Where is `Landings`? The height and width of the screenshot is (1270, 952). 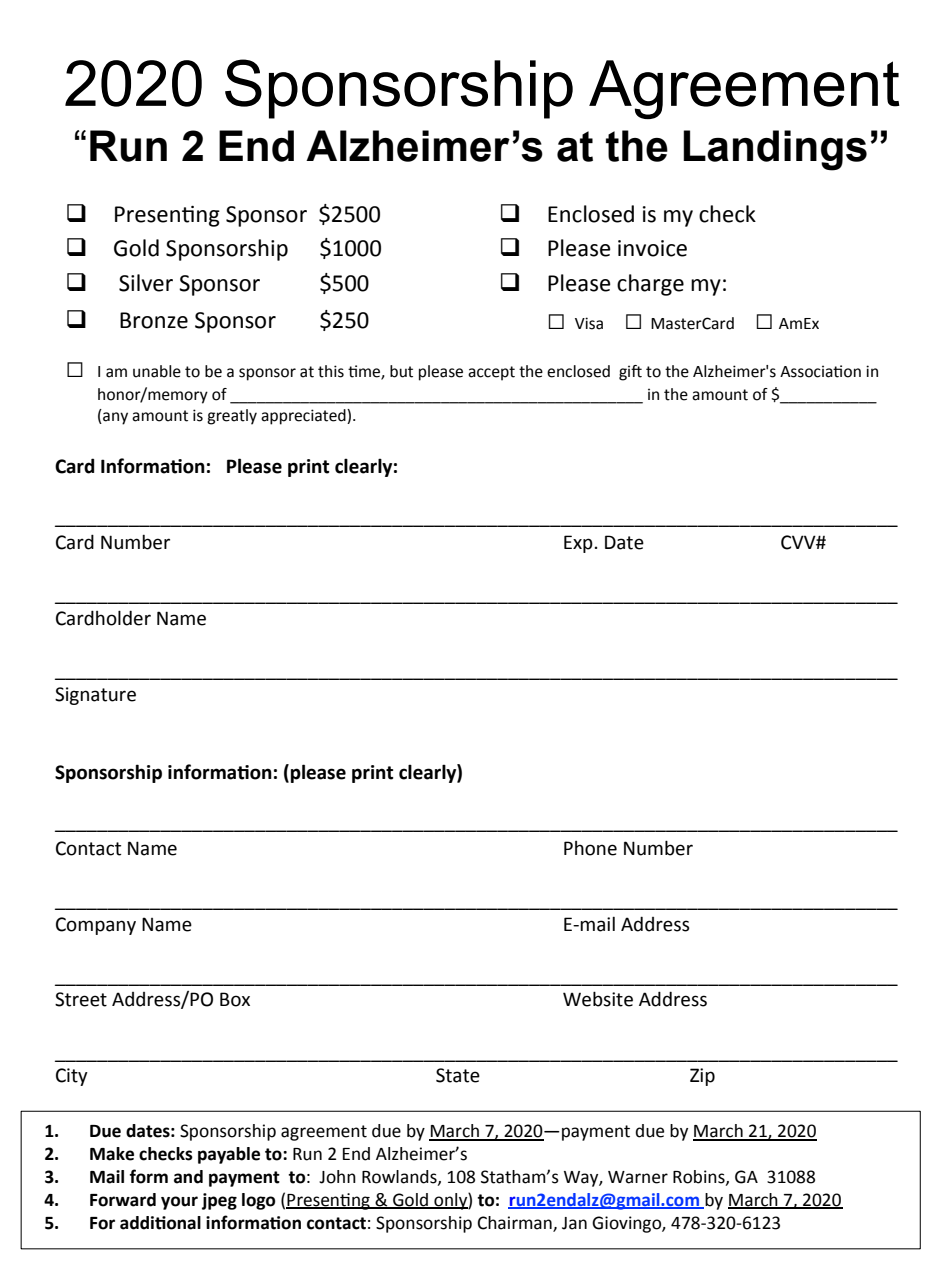
Landings is located at coordinates (775, 150).
